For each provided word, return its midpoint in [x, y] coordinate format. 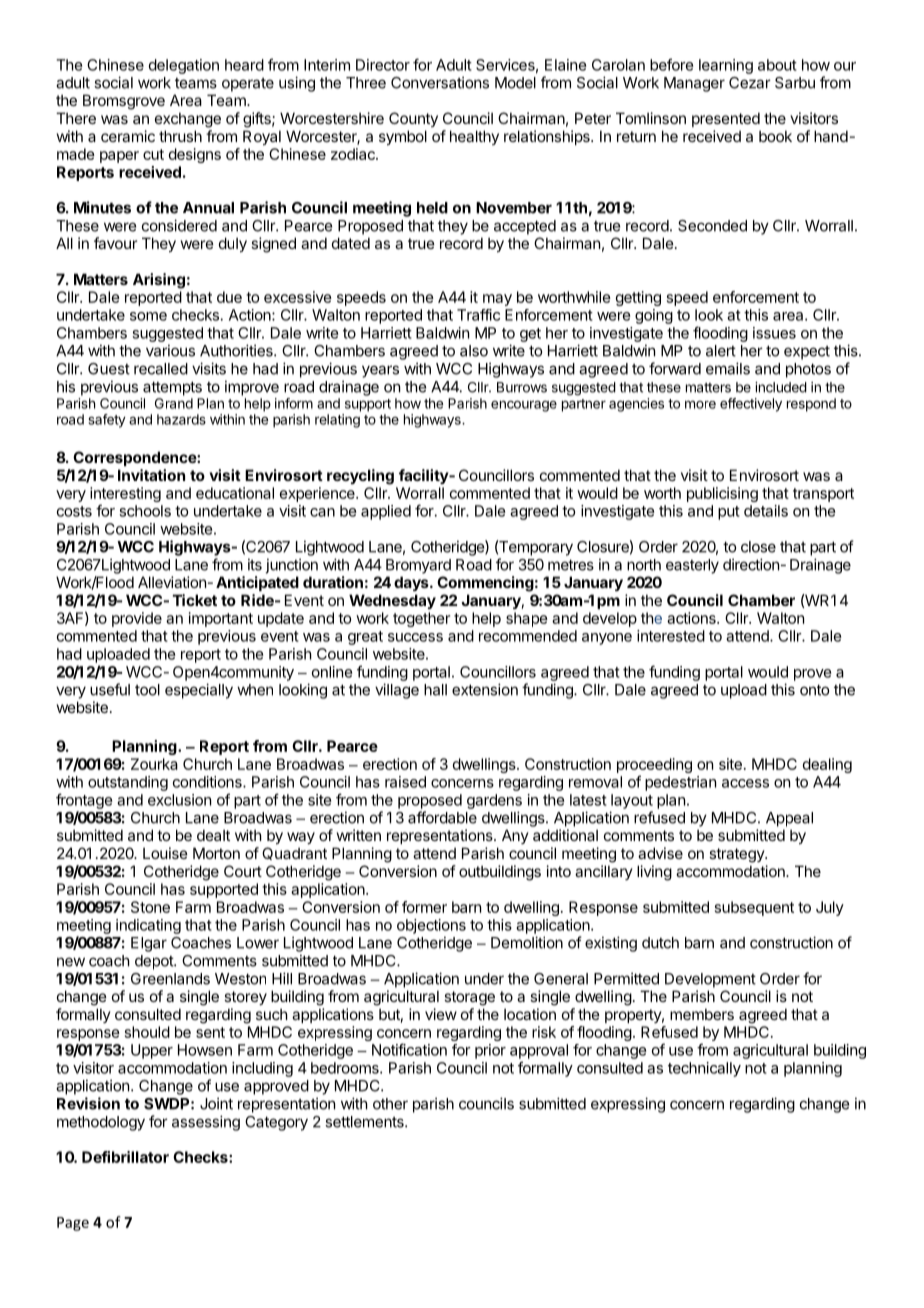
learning [726, 66]
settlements [365, 1122]
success [415, 637]
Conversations [440, 82]
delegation [184, 66]
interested [671, 636]
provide [137, 619]
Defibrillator [125, 1157]
